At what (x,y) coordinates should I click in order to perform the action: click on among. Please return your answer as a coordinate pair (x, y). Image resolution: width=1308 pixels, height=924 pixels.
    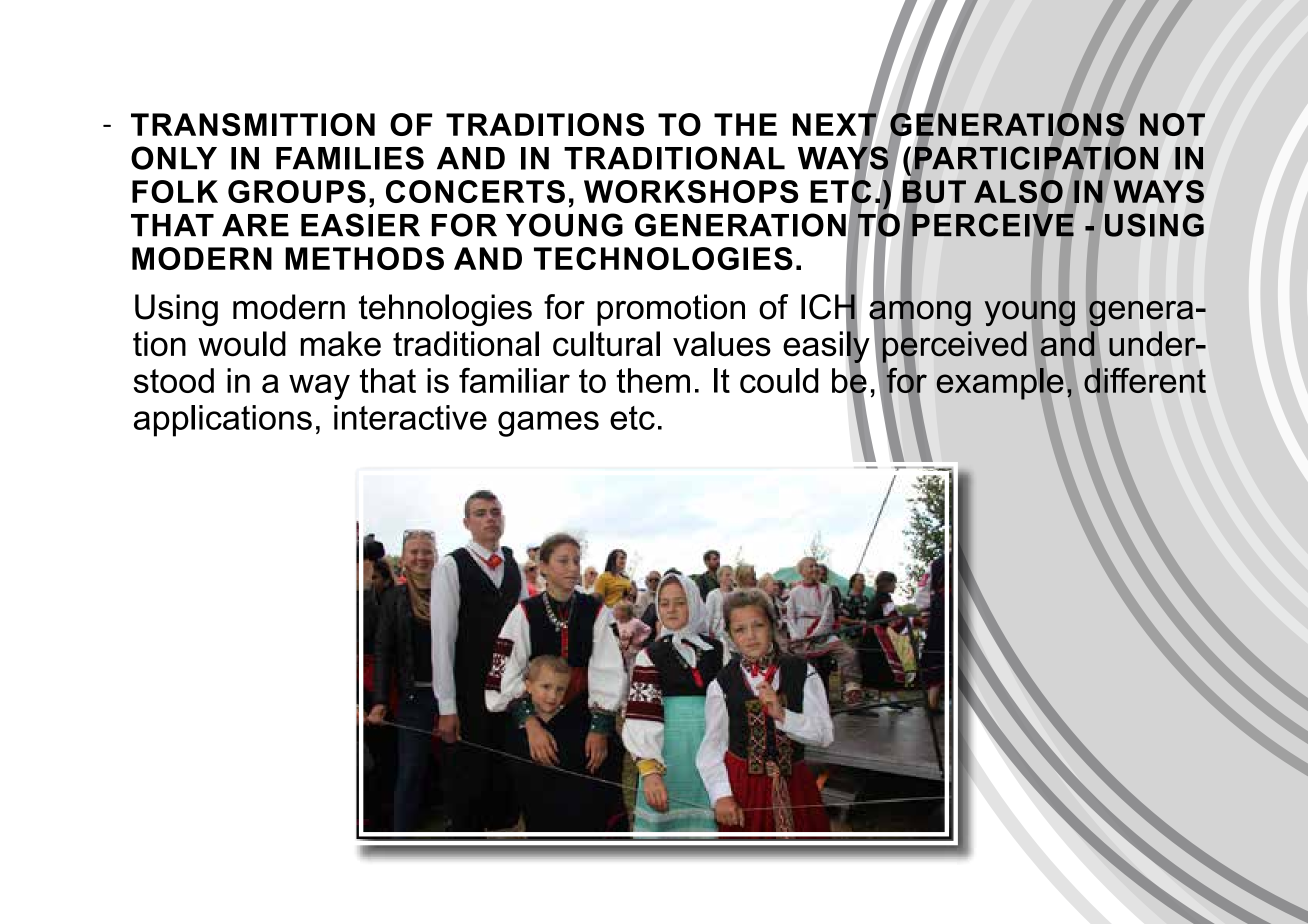
    Looking at the image, I should click on (920, 313).
